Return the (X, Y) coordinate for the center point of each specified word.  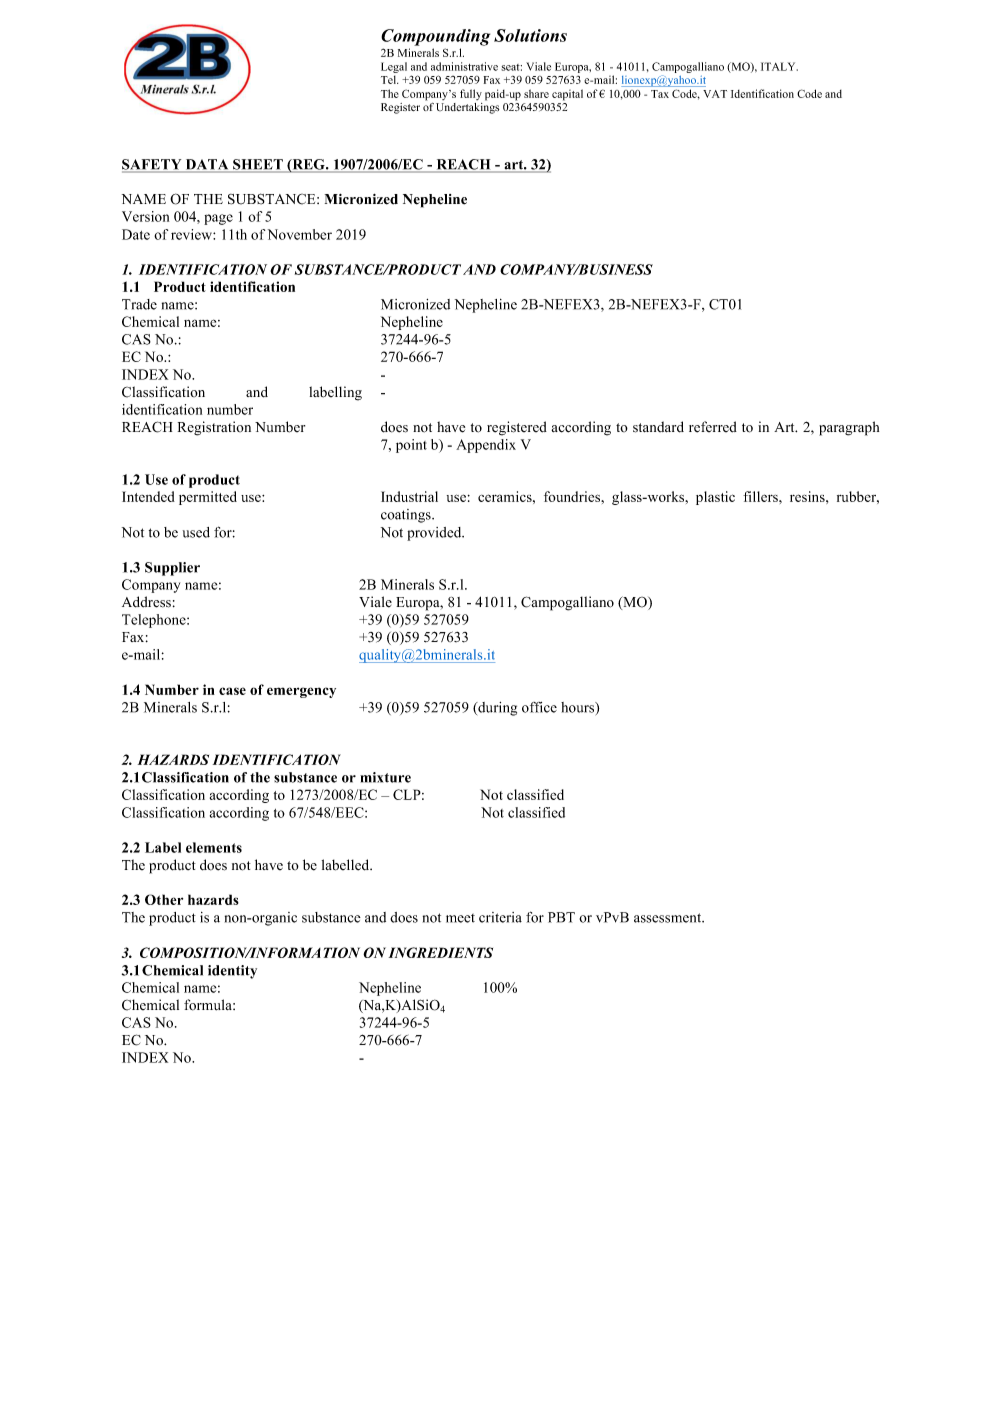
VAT (715, 94)
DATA (207, 165)
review (192, 234)
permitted (208, 498)
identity (232, 972)
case (232, 691)
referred (713, 427)
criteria (500, 917)
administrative (464, 66)
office (539, 707)
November (300, 234)
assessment (669, 918)
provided (435, 534)
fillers (761, 496)
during (496, 709)
